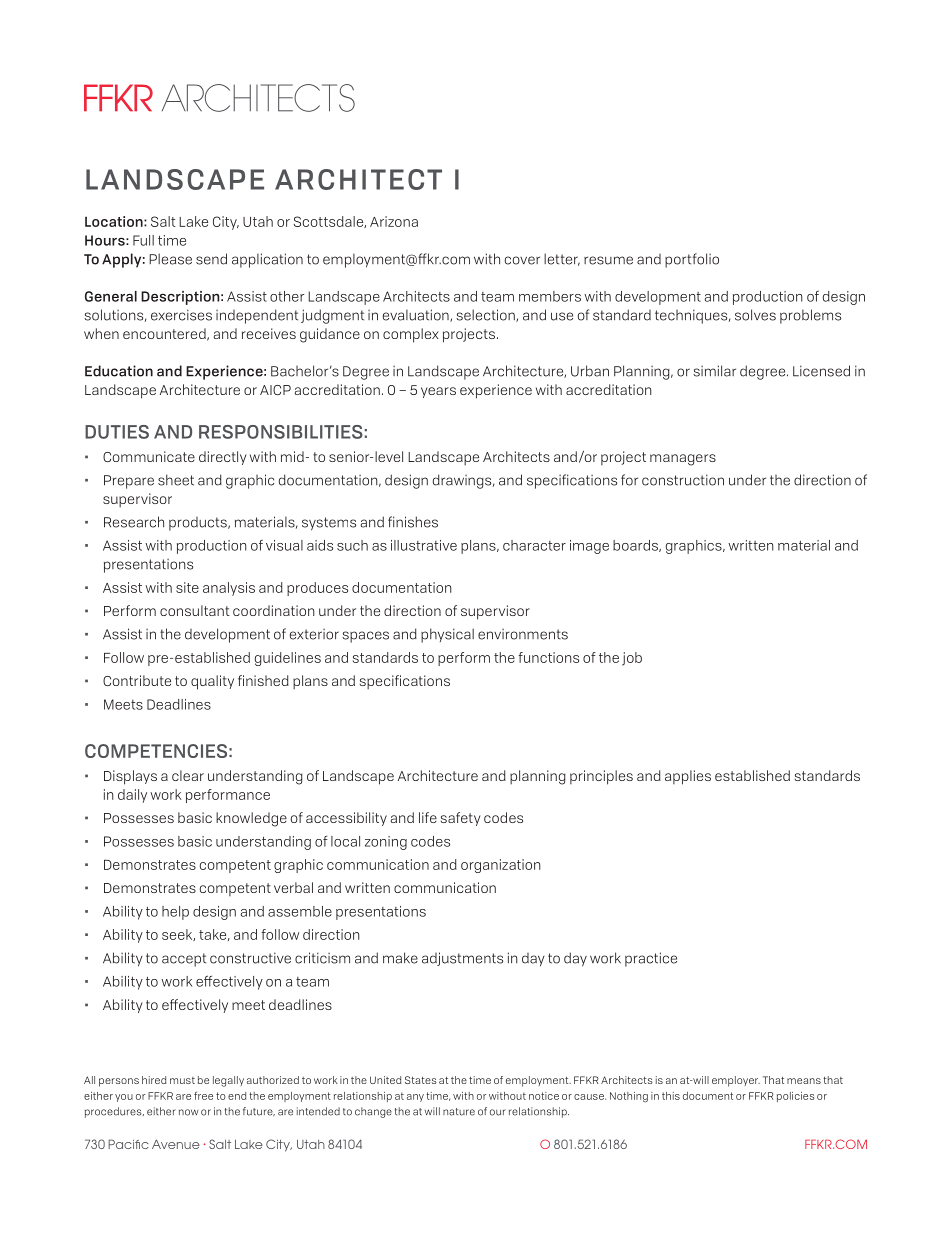 The width and height of the page is (952, 1233). Describe the element at coordinates (170, 259) in the page. I see `Please` at that location.
